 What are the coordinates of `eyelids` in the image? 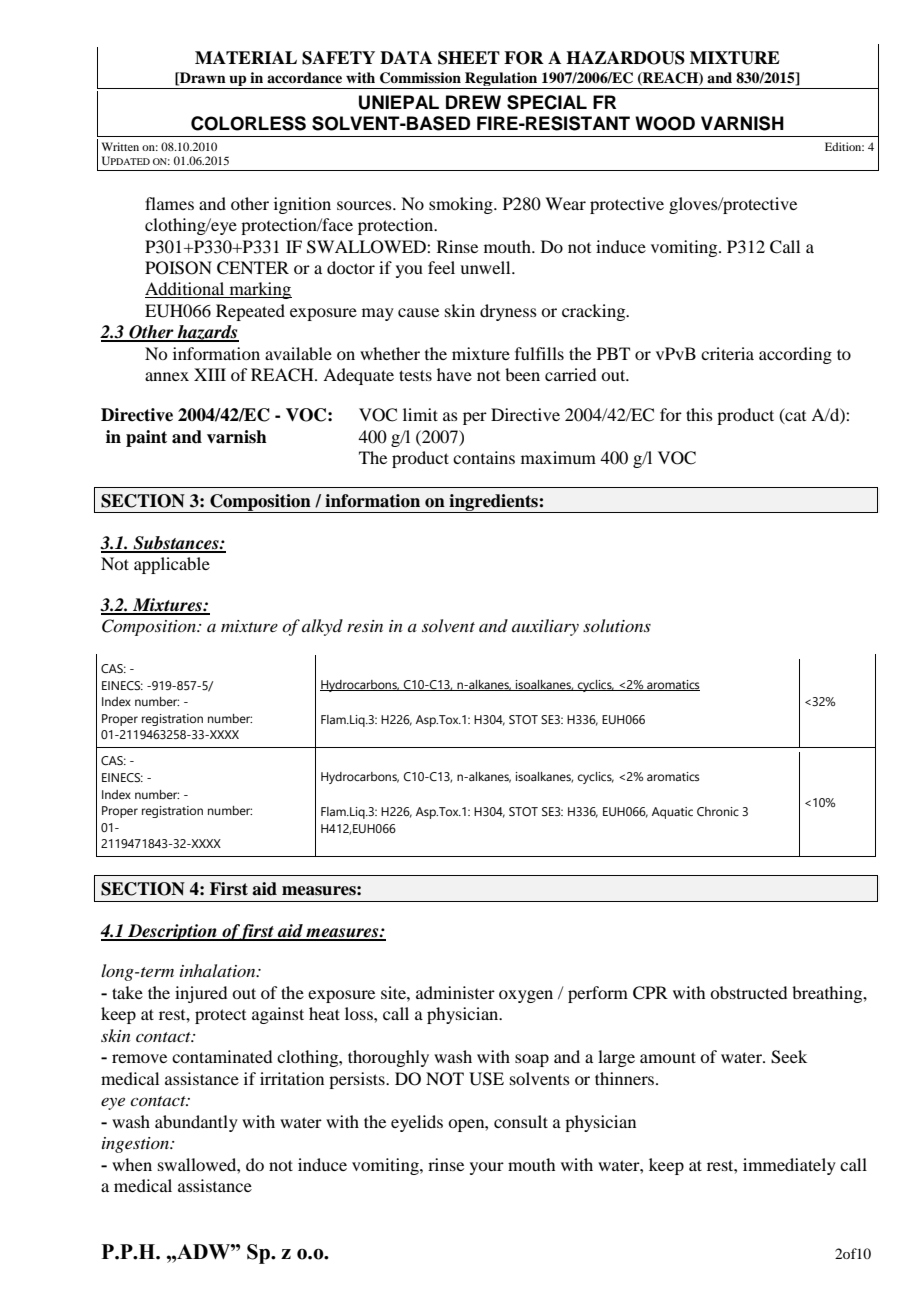 It's located at (417, 1123).
